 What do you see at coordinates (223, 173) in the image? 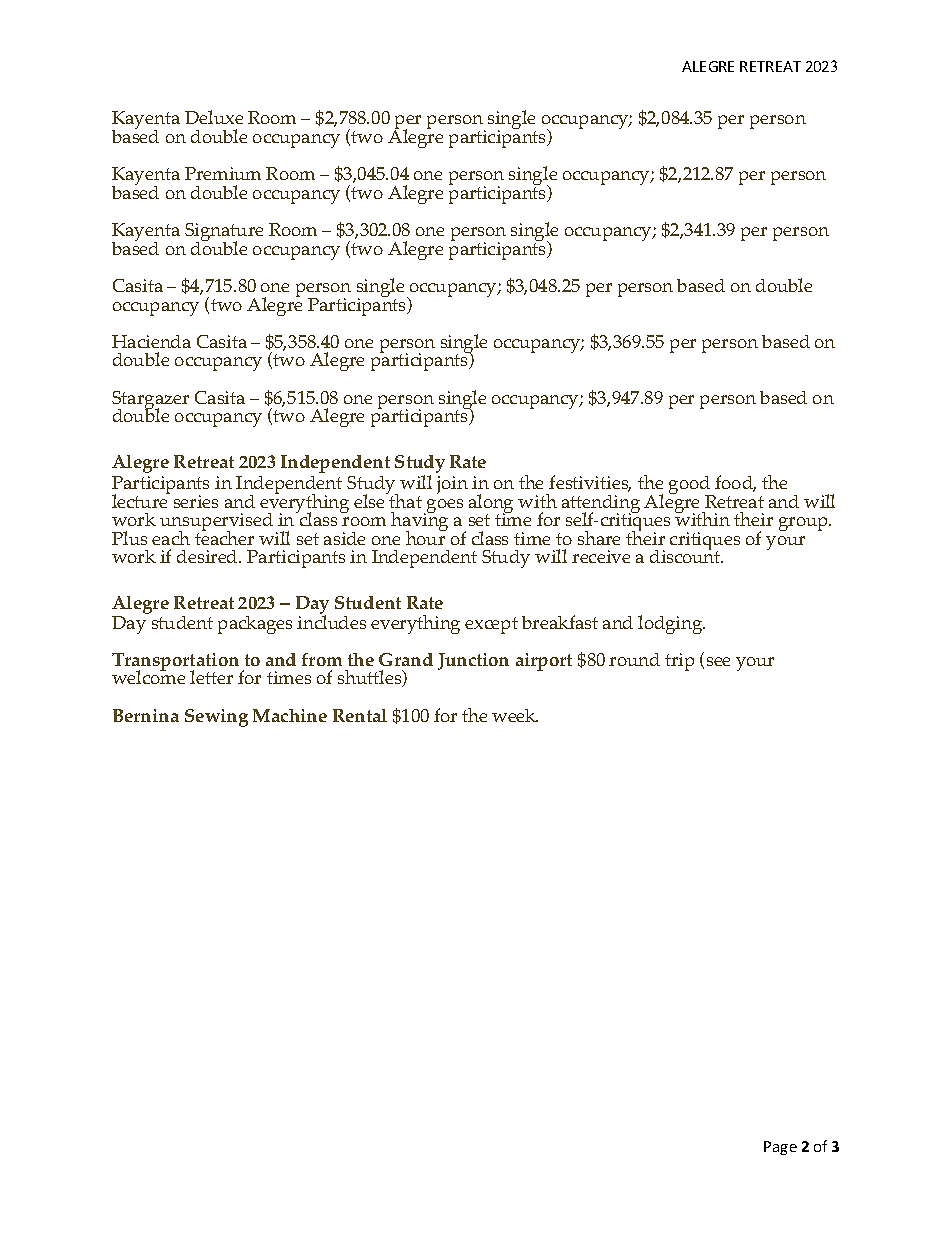
I see `Premium` at bounding box center [223, 173].
